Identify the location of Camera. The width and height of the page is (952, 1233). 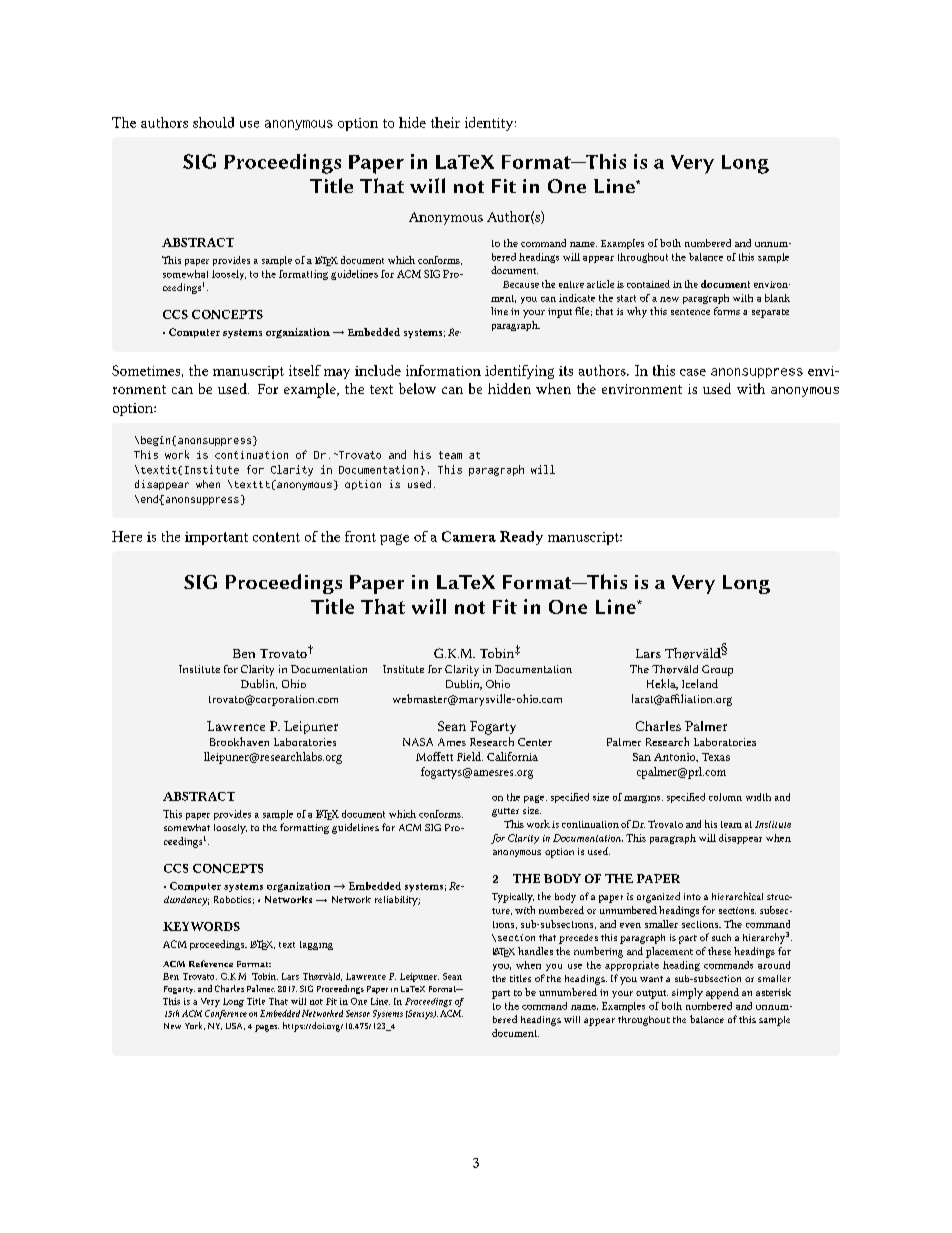
(469, 536).
